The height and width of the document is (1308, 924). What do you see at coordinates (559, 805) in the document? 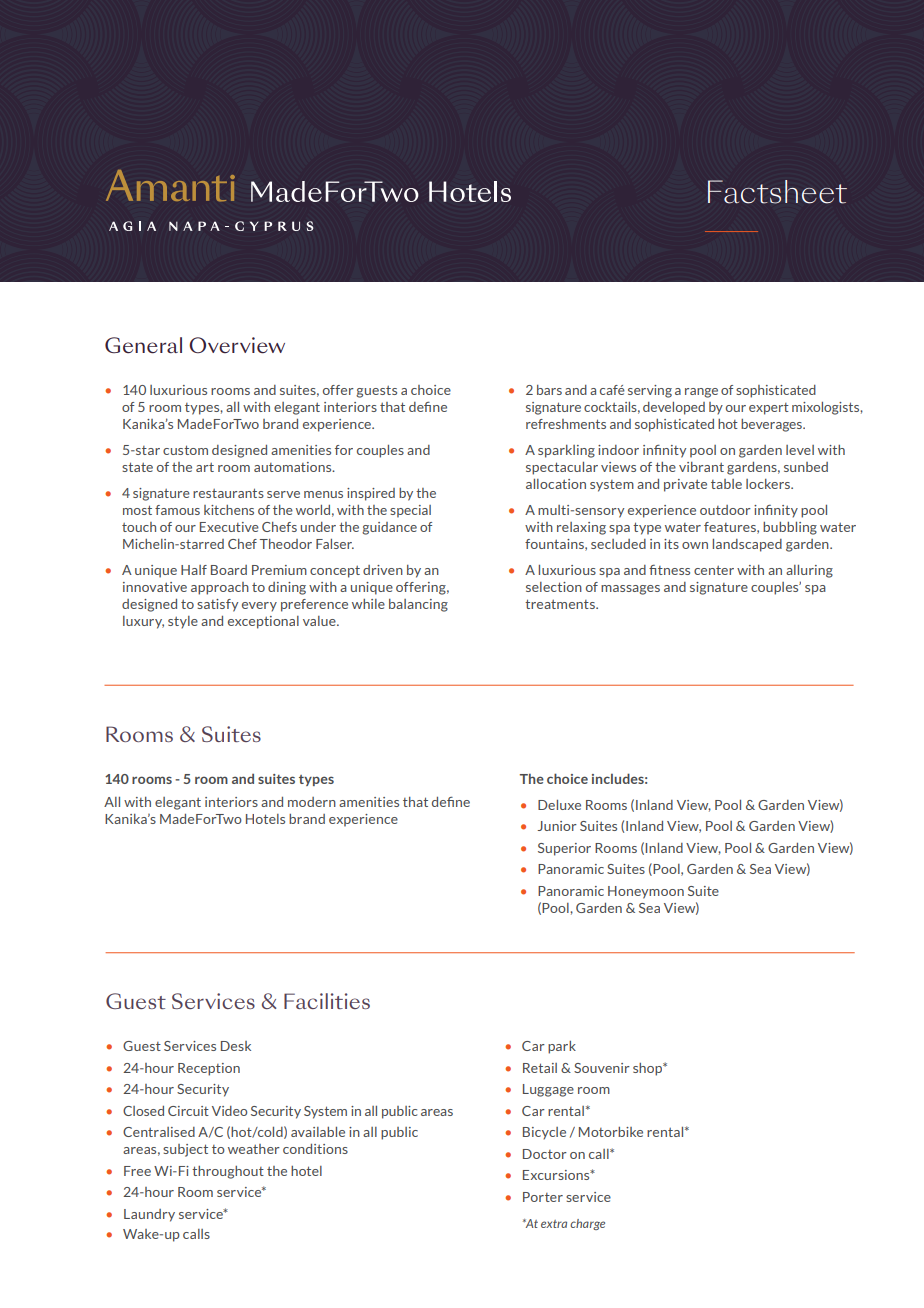
I see `Deluxe` at bounding box center [559, 805].
